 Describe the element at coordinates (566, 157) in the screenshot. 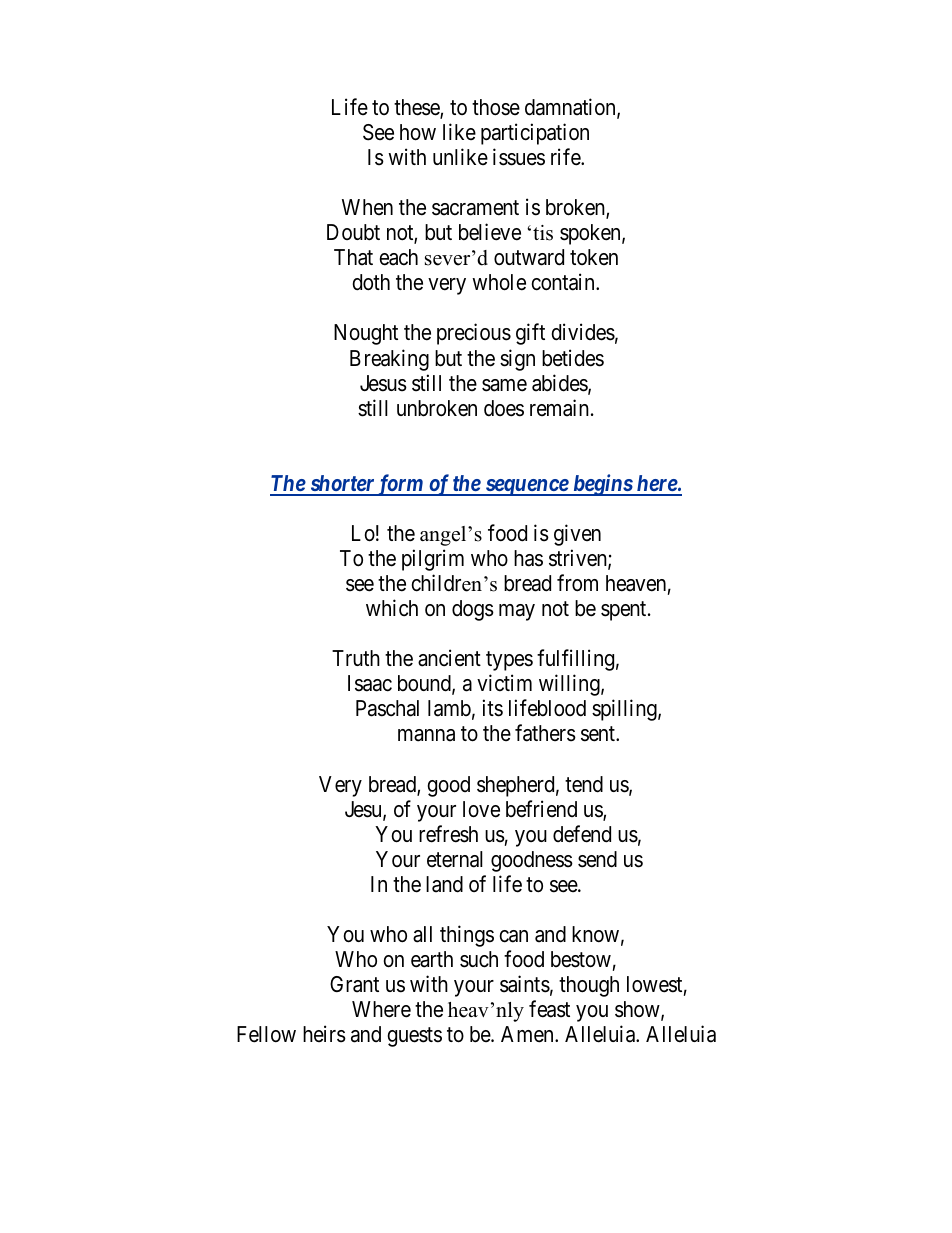

I see `rife` at that location.
